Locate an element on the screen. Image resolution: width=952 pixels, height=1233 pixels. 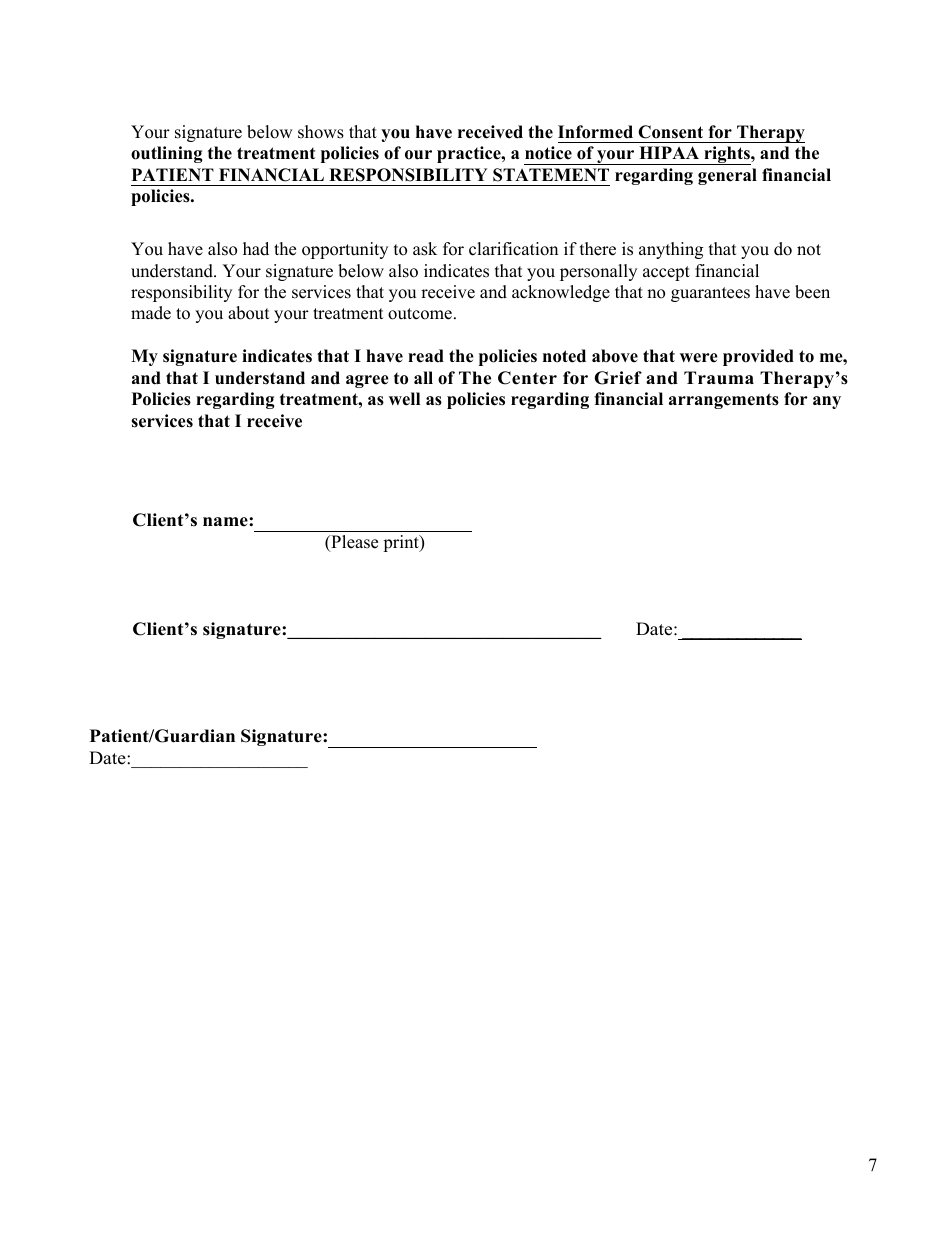
outlining is located at coordinates (167, 154).
